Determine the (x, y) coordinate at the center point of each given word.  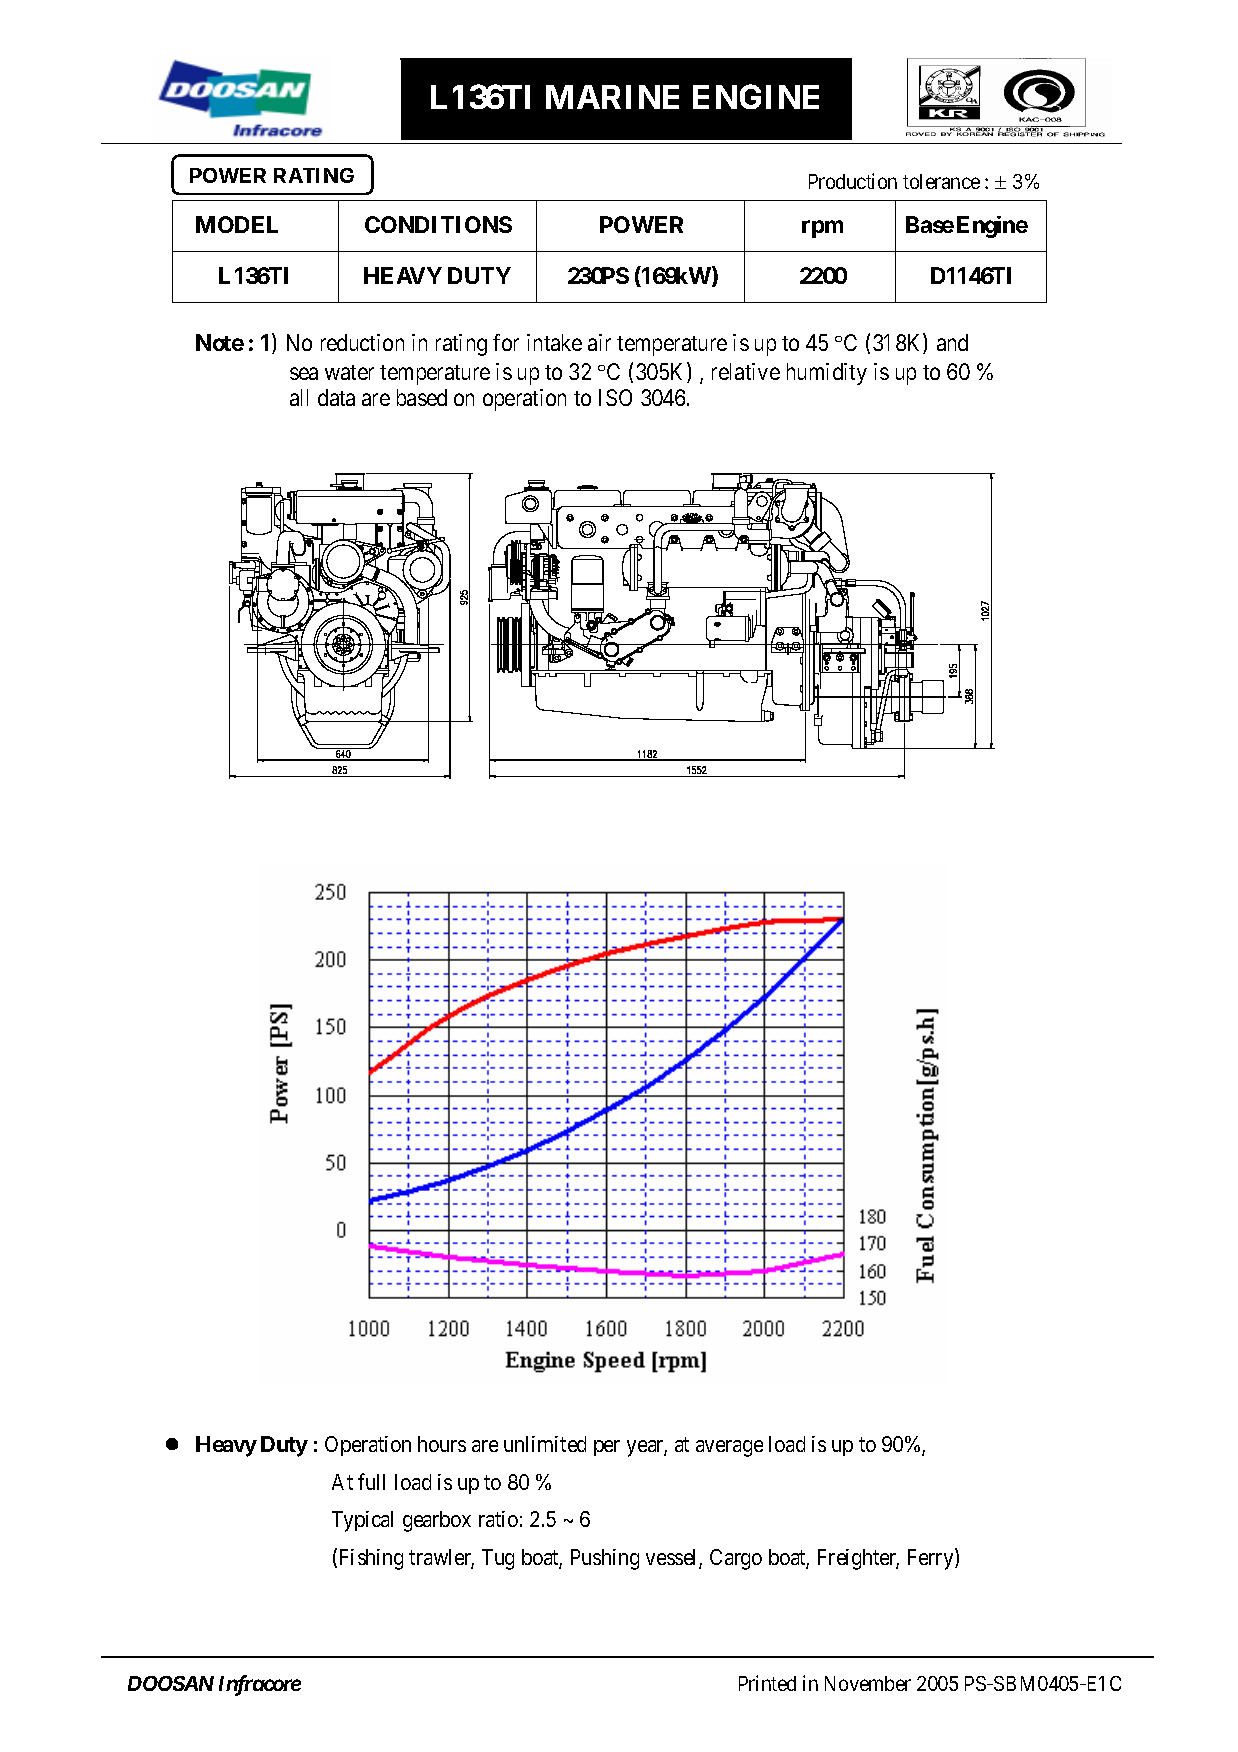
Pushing (605, 1559)
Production (853, 181)
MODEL (237, 224)
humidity (827, 374)
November (868, 1683)
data (336, 397)
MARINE (612, 97)
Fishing (371, 1559)
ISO (615, 397)
